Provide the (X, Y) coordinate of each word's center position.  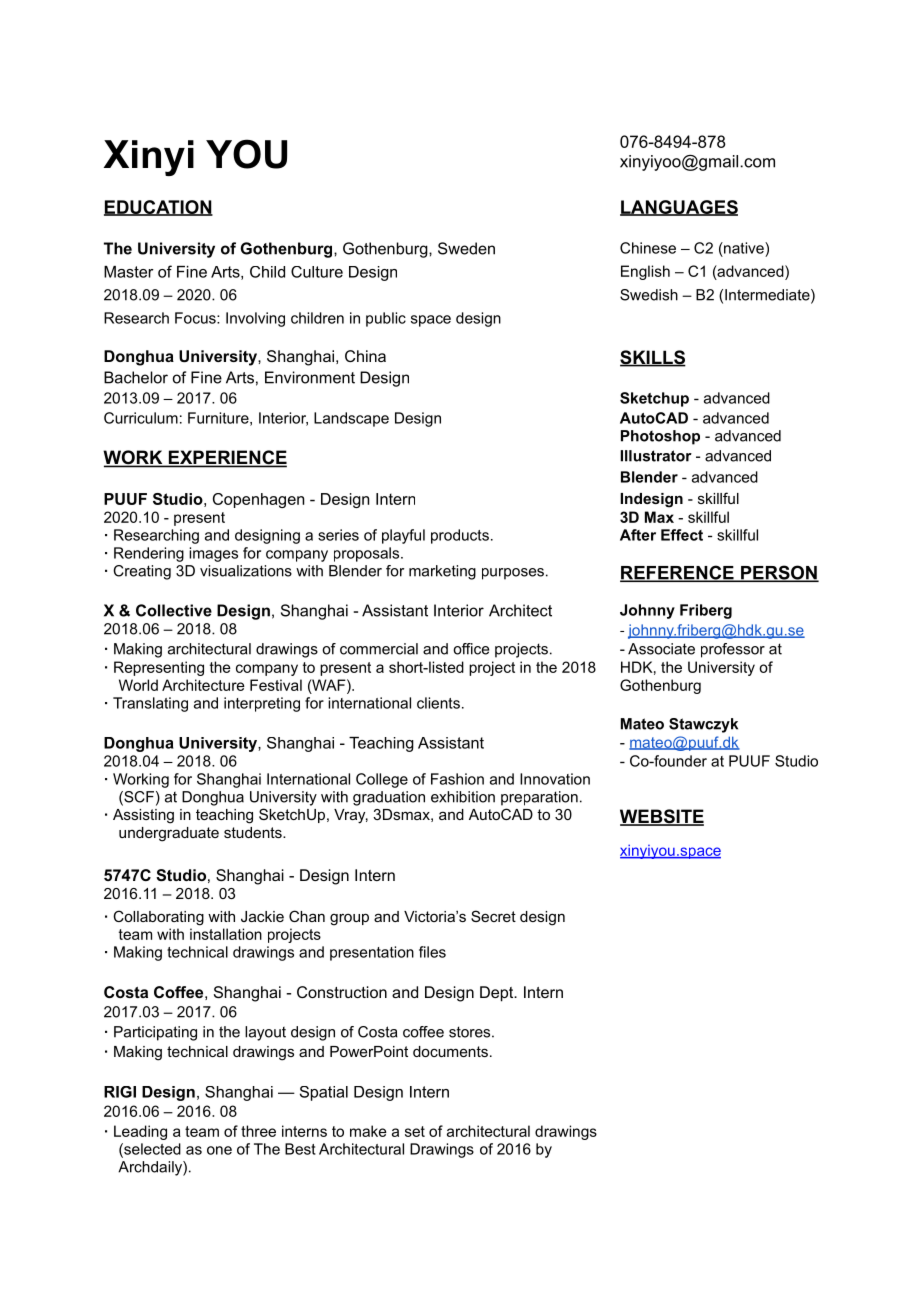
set (415, 1131)
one (219, 1150)
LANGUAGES (679, 208)
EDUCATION (158, 208)
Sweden (466, 248)
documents (450, 1051)
